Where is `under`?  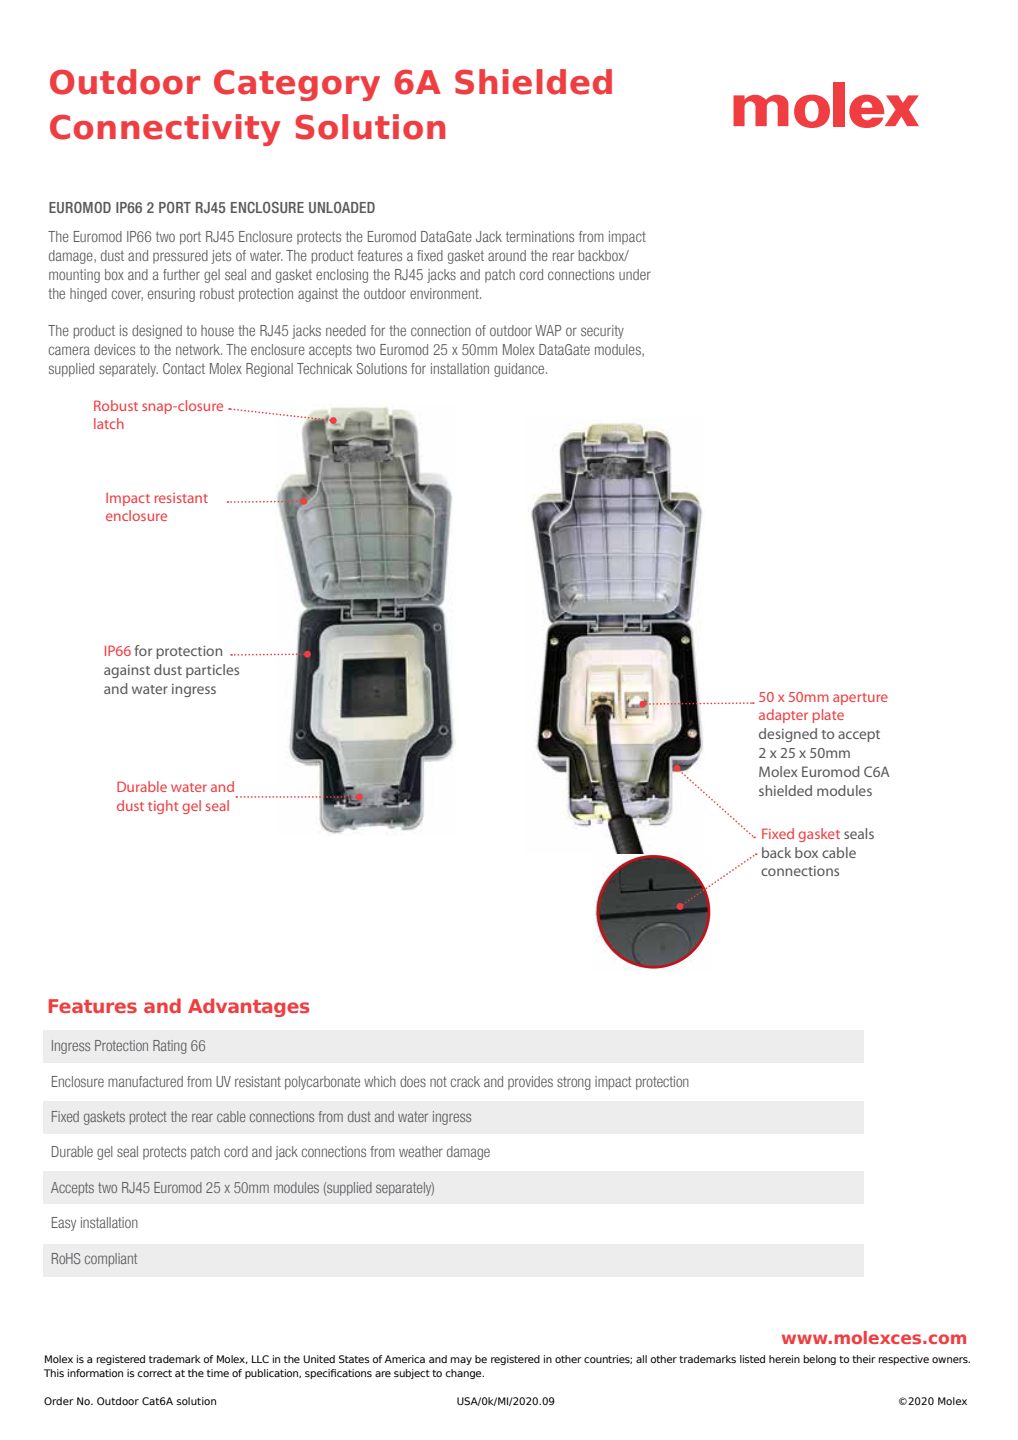
under is located at coordinates (635, 274).
